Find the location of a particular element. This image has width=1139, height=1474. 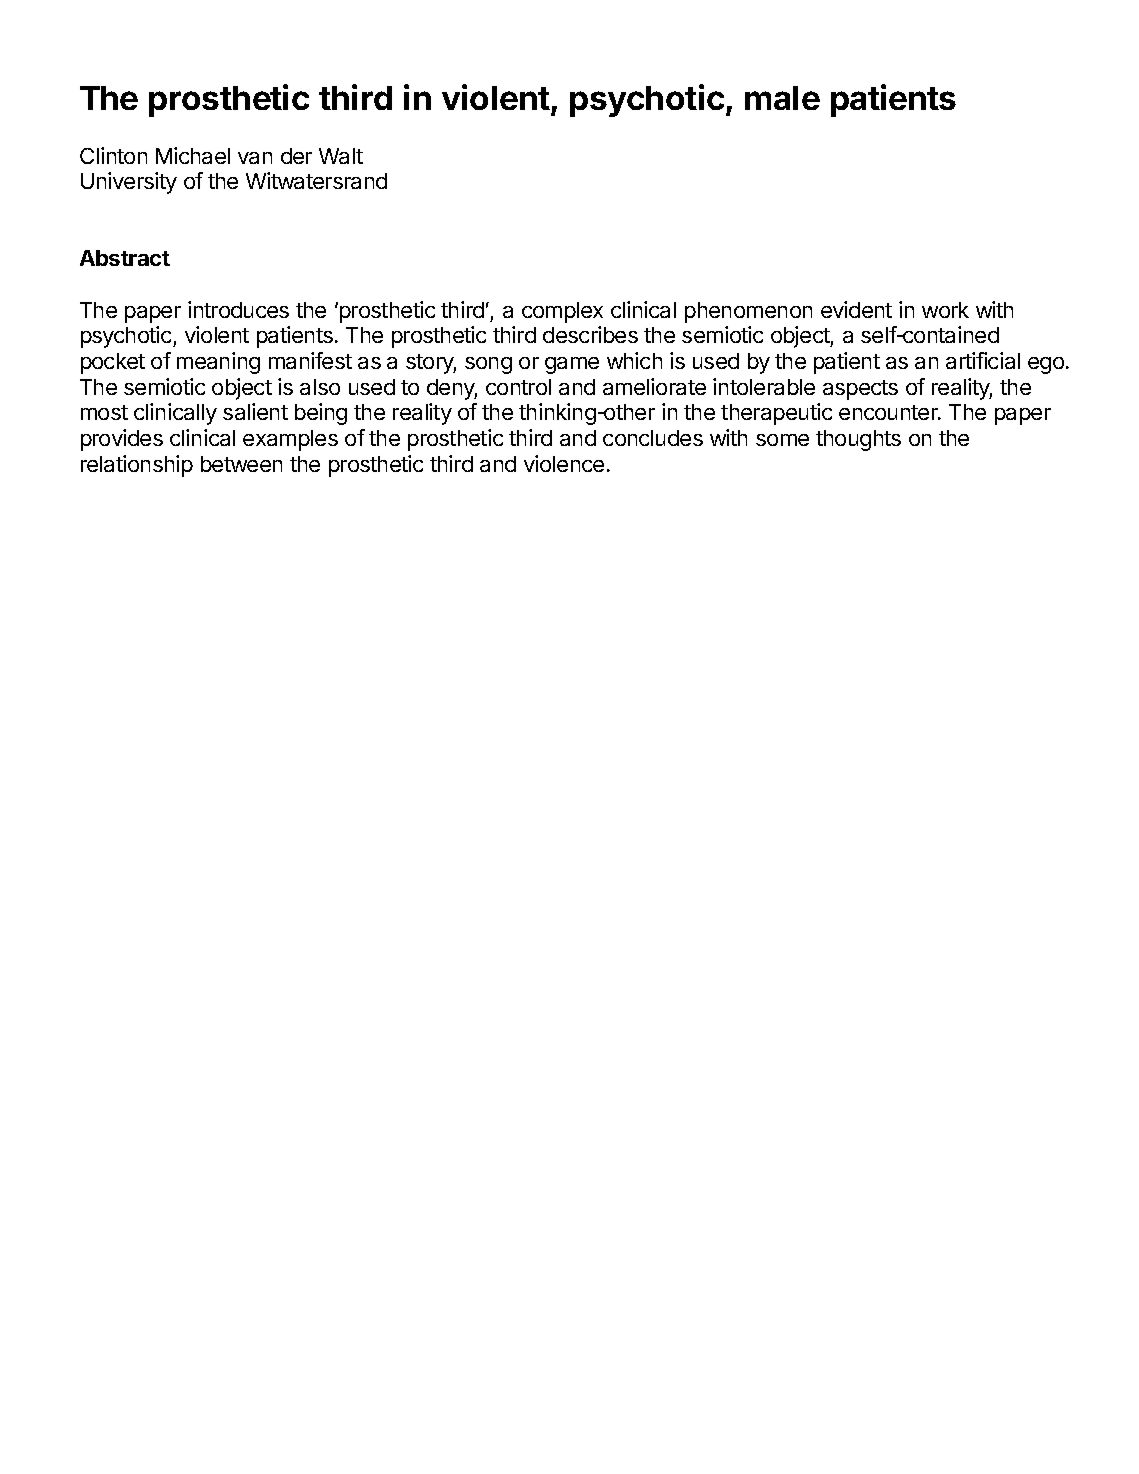

Michael is located at coordinates (193, 155).
